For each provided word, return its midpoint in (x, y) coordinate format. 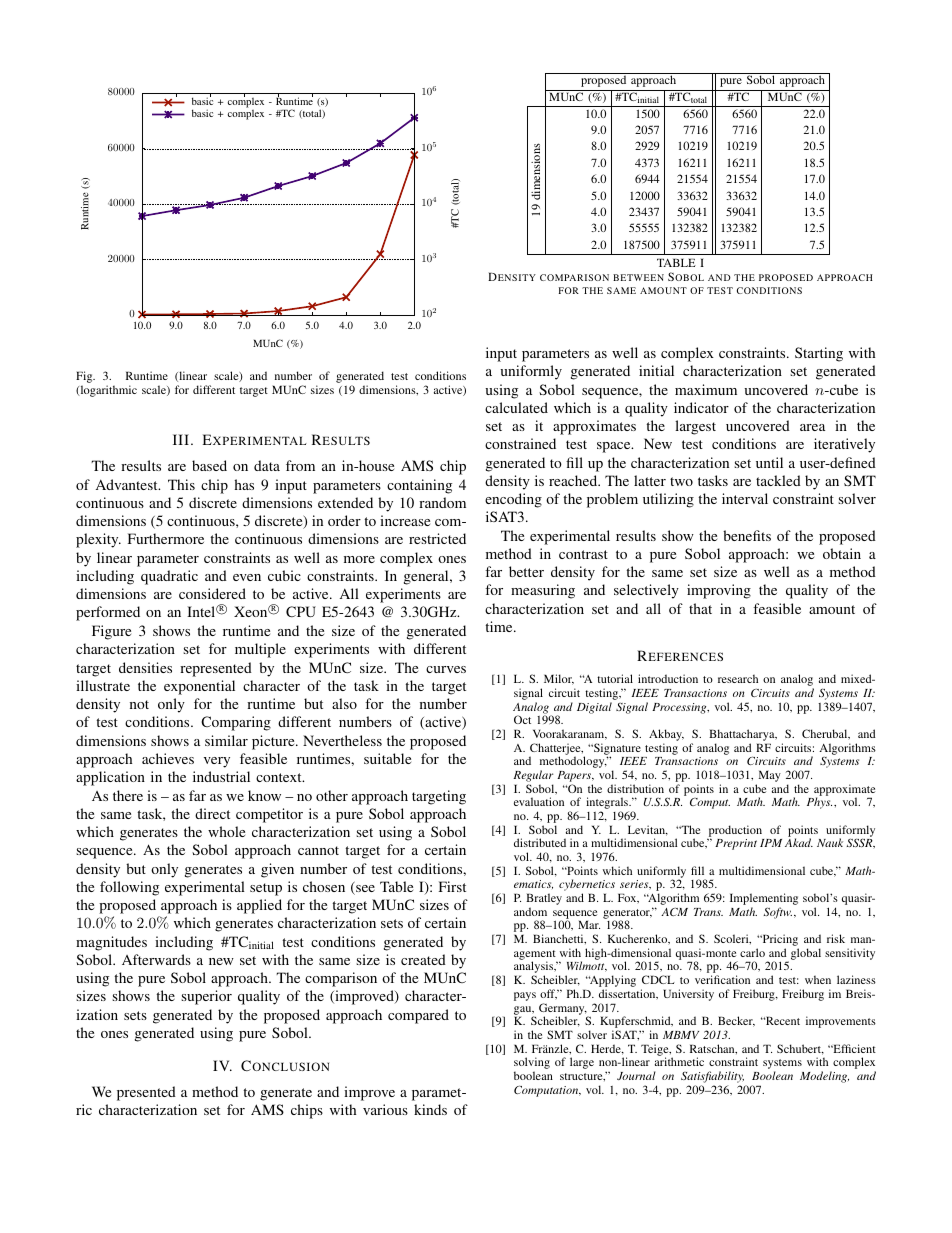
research (738, 679)
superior (206, 997)
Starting (819, 354)
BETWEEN (638, 277)
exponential (199, 687)
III (182, 439)
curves (446, 669)
